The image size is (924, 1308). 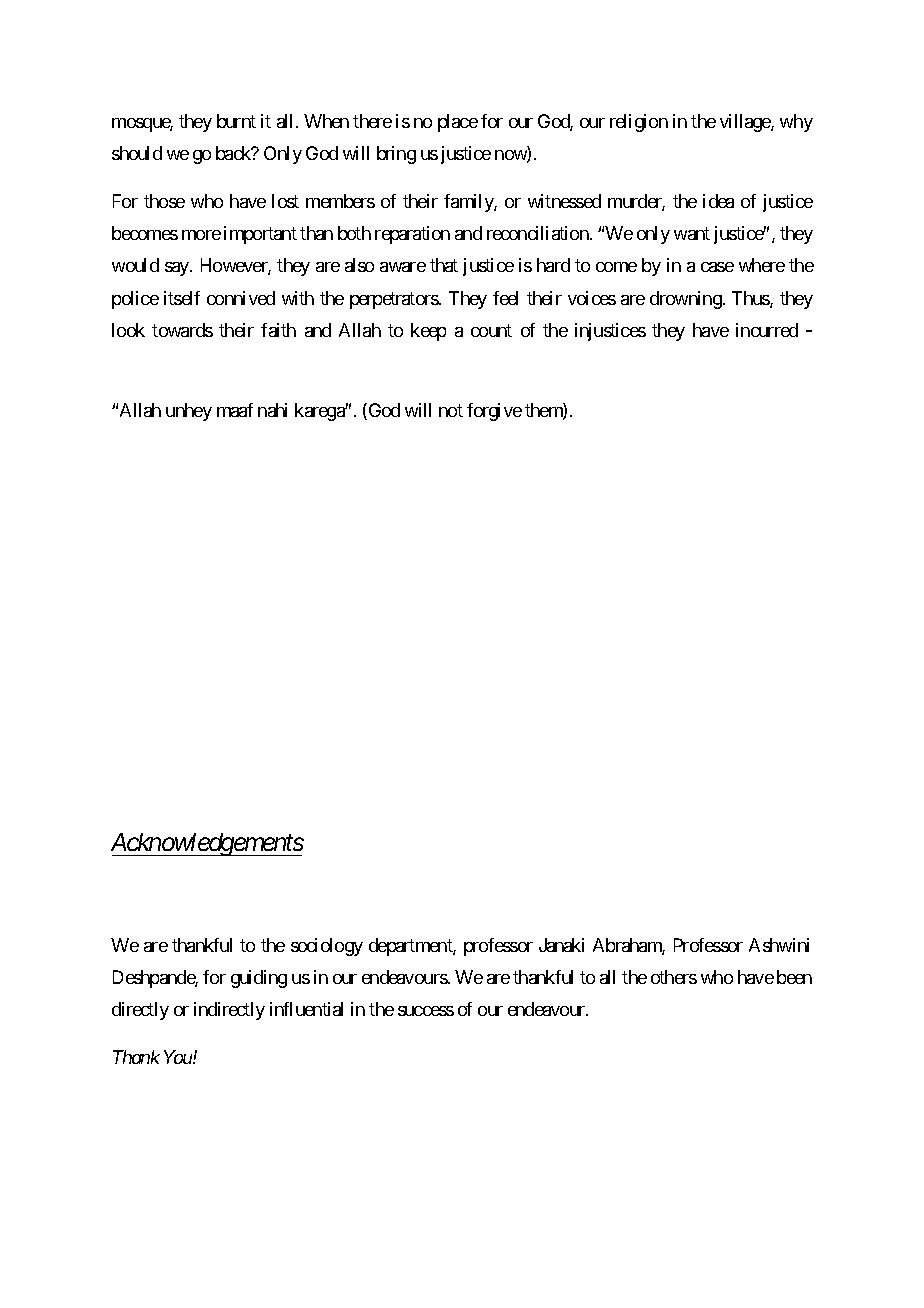 I want to click on You, so click(x=179, y=1057).
